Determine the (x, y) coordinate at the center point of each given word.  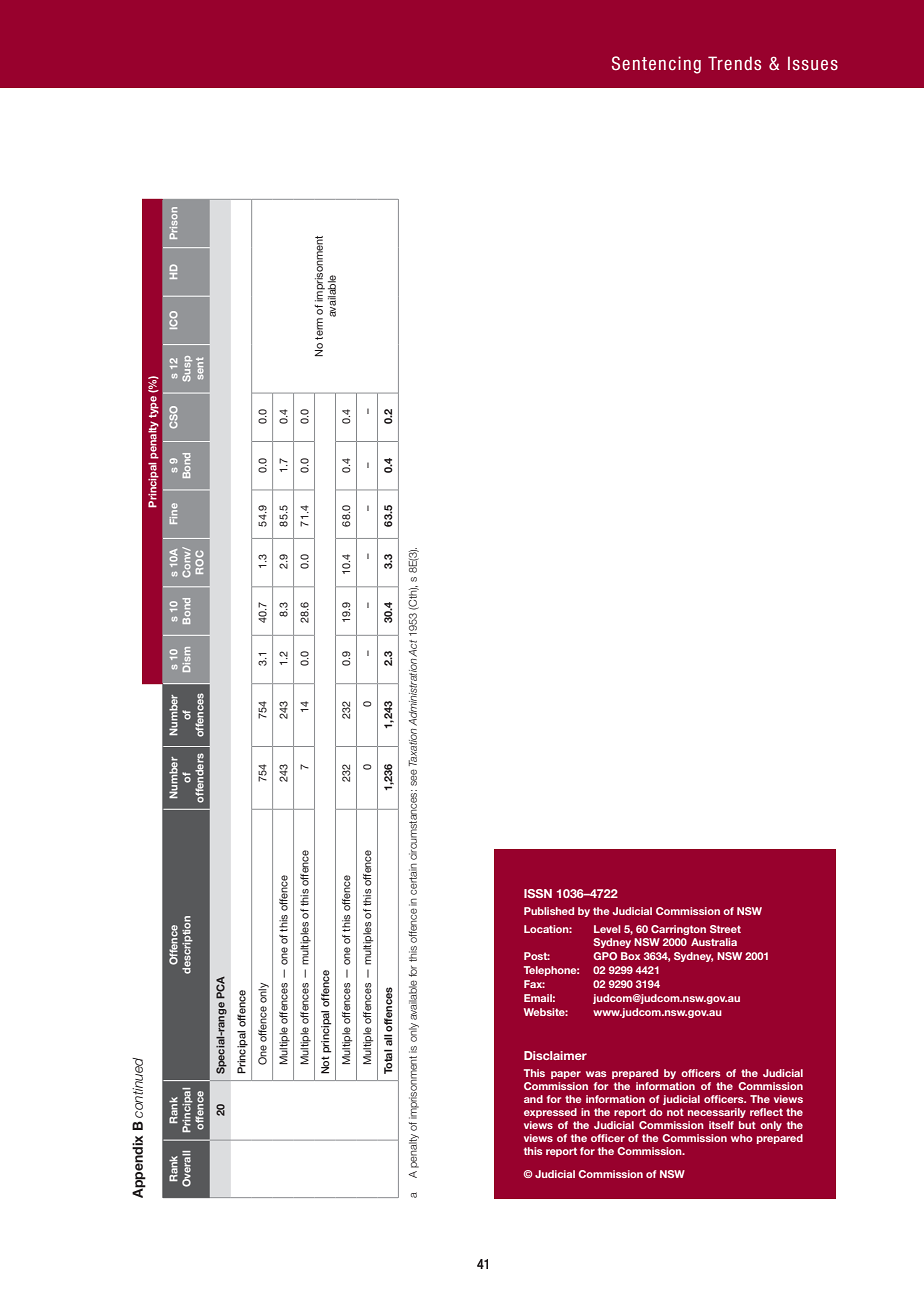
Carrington (678, 930)
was (596, 1074)
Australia (714, 942)
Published (549, 911)
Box (631, 956)
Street (725, 929)
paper (566, 1075)
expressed (550, 1113)
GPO (605, 956)
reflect (766, 1112)
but (747, 1125)
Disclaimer (555, 1055)
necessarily (717, 1113)
